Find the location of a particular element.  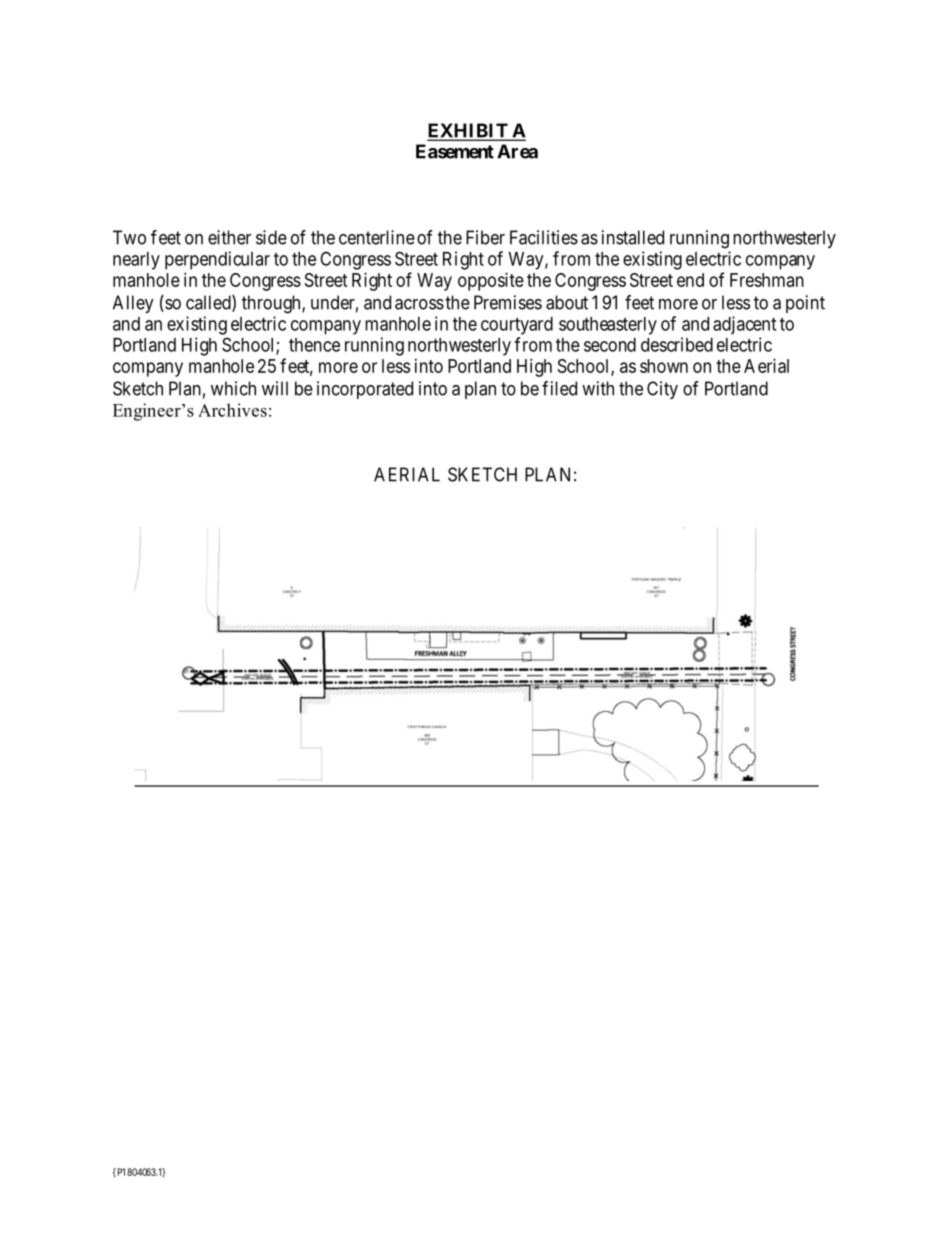

Easement is located at coordinates (455, 151).
